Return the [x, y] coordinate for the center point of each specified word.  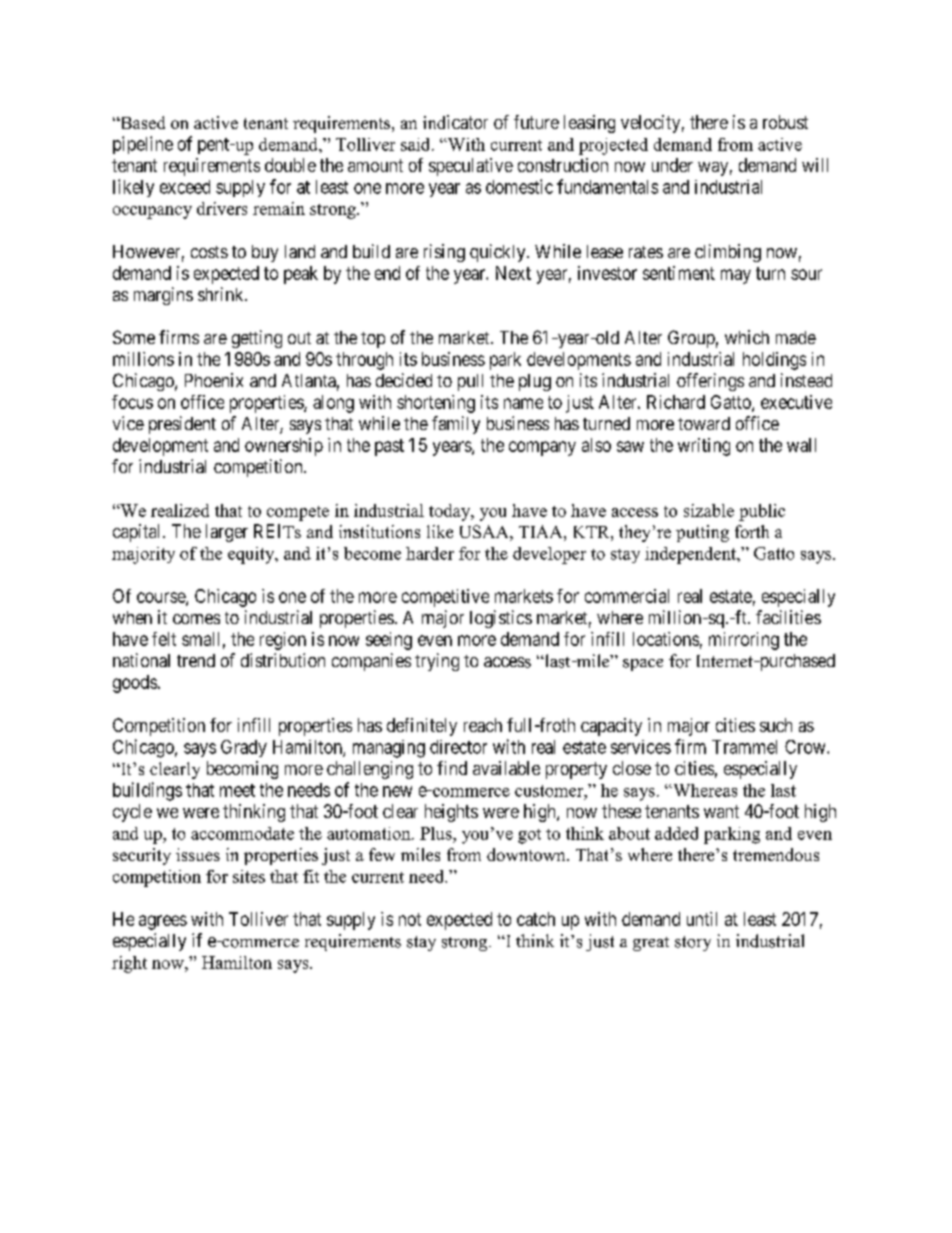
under [672, 165]
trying [437, 662]
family [456, 425]
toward [704, 423]
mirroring [744, 641]
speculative [471, 167]
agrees [163, 922]
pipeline [143, 145]
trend [196, 660]
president [182, 425]
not [410, 919]
